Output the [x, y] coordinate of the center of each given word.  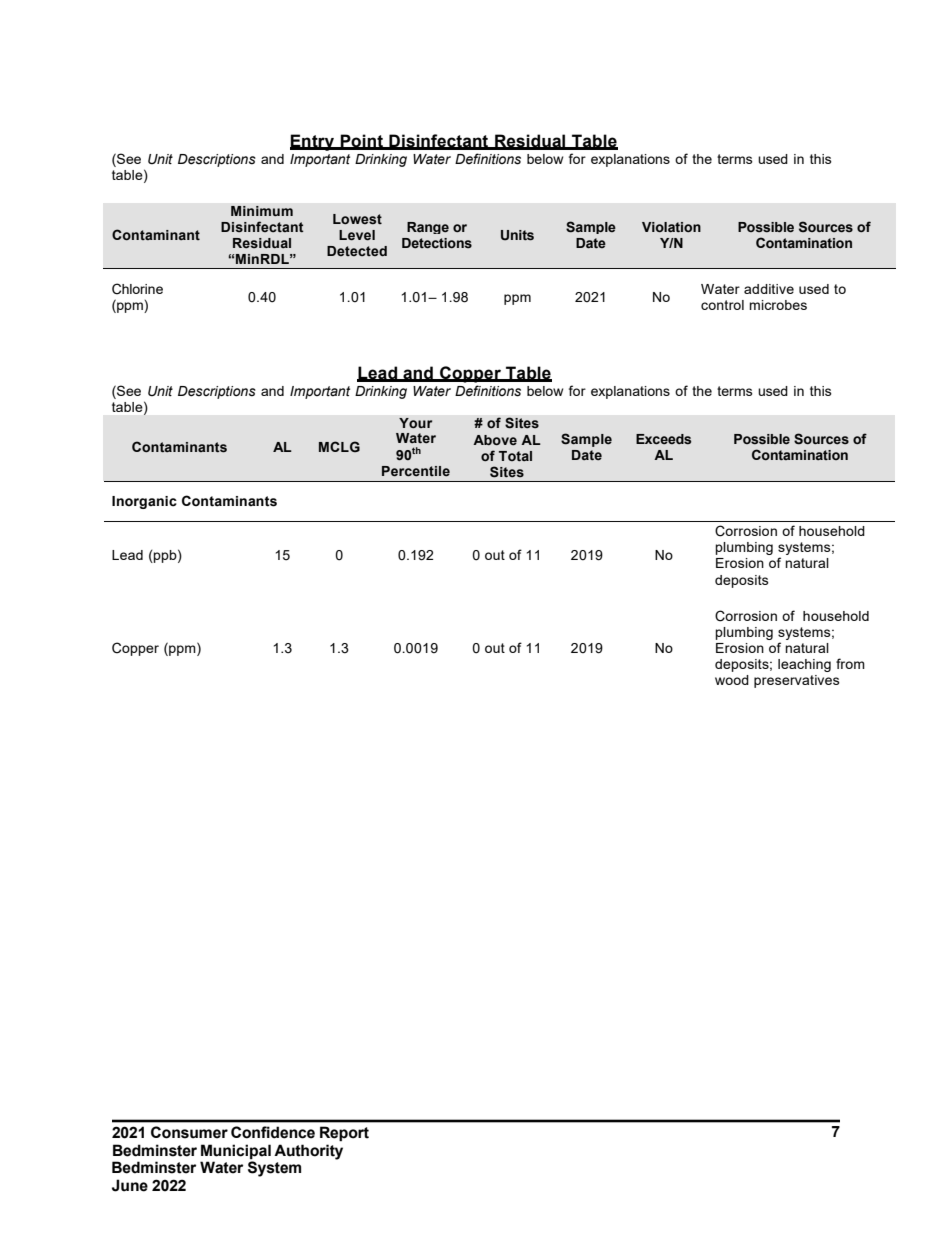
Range [428, 228]
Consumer [189, 1132]
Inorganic [144, 502]
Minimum [262, 211]
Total [515, 456]
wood [732, 680]
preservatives [797, 681]
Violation [671, 227]
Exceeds [663, 439]
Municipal [236, 1151]
